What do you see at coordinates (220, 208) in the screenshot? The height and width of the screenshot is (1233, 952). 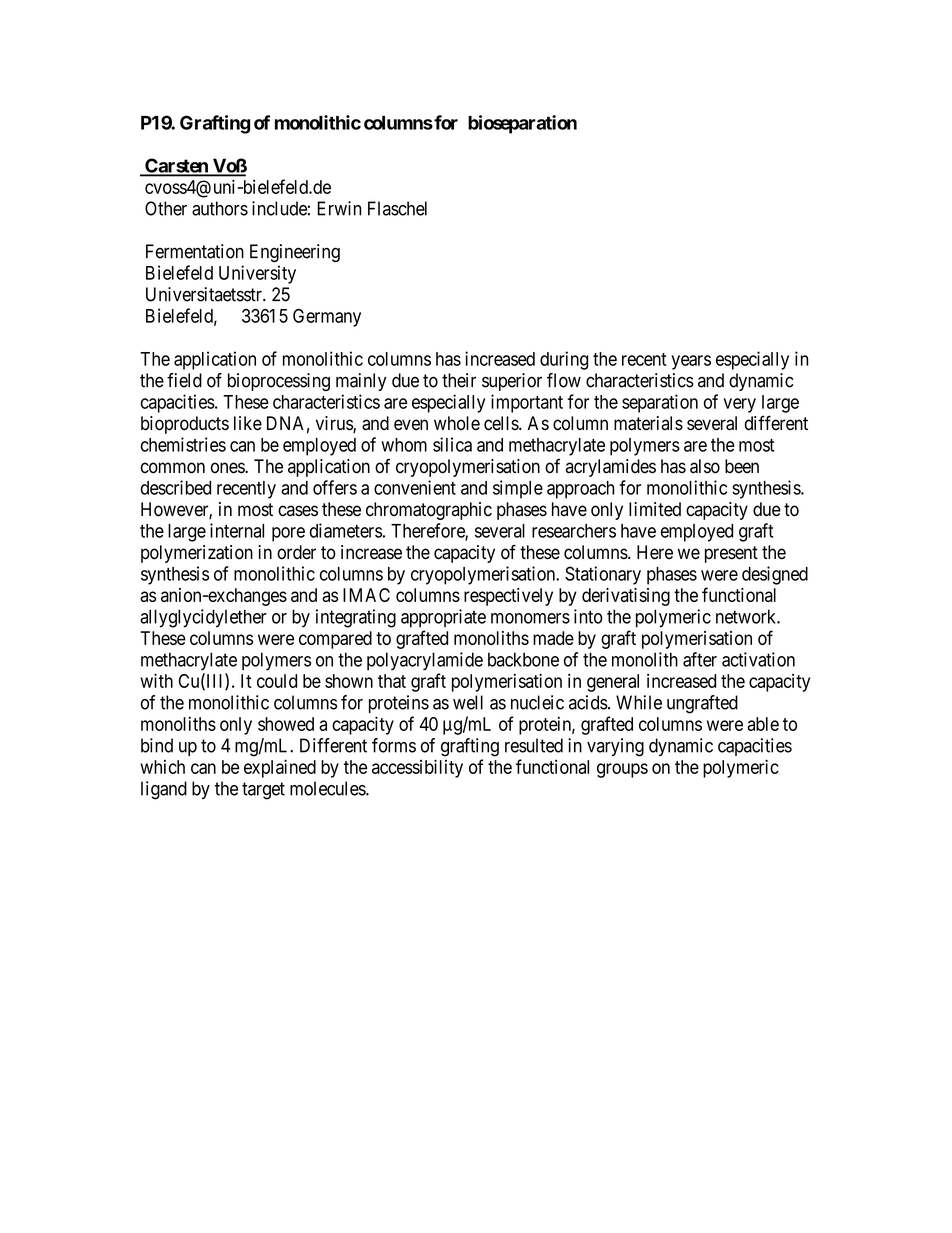 I see `authors` at bounding box center [220, 208].
